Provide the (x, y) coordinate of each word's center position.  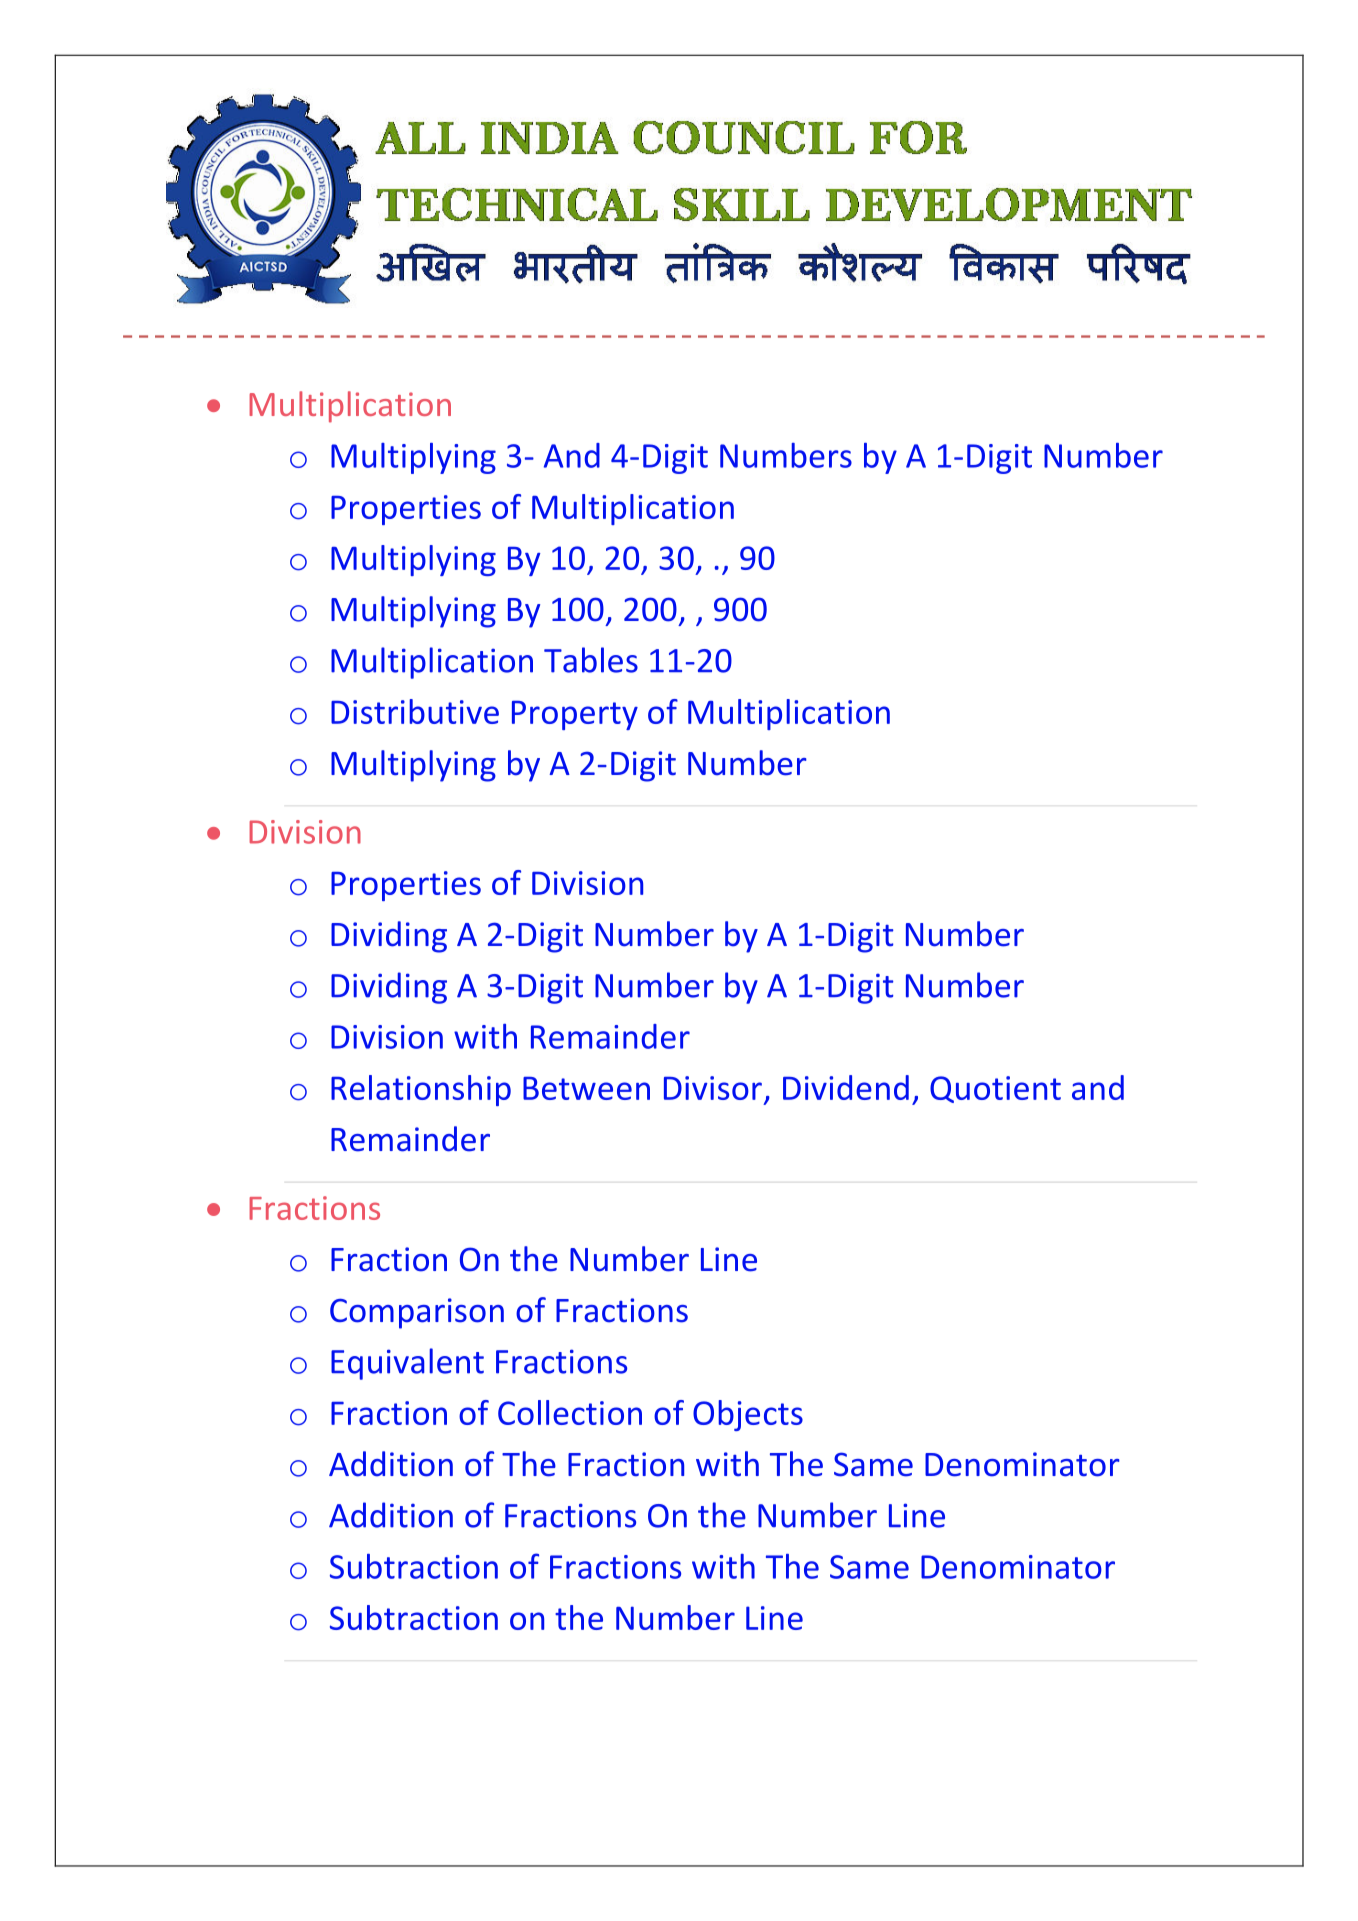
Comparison (417, 1313)
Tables (591, 660)
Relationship (421, 1090)
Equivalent (407, 1364)
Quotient (995, 1089)
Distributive (415, 711)
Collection (570, 1412)
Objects (748, 1415)
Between (586, 1088)
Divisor (713, 1088)
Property (575, 715)
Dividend (846, 1087)
